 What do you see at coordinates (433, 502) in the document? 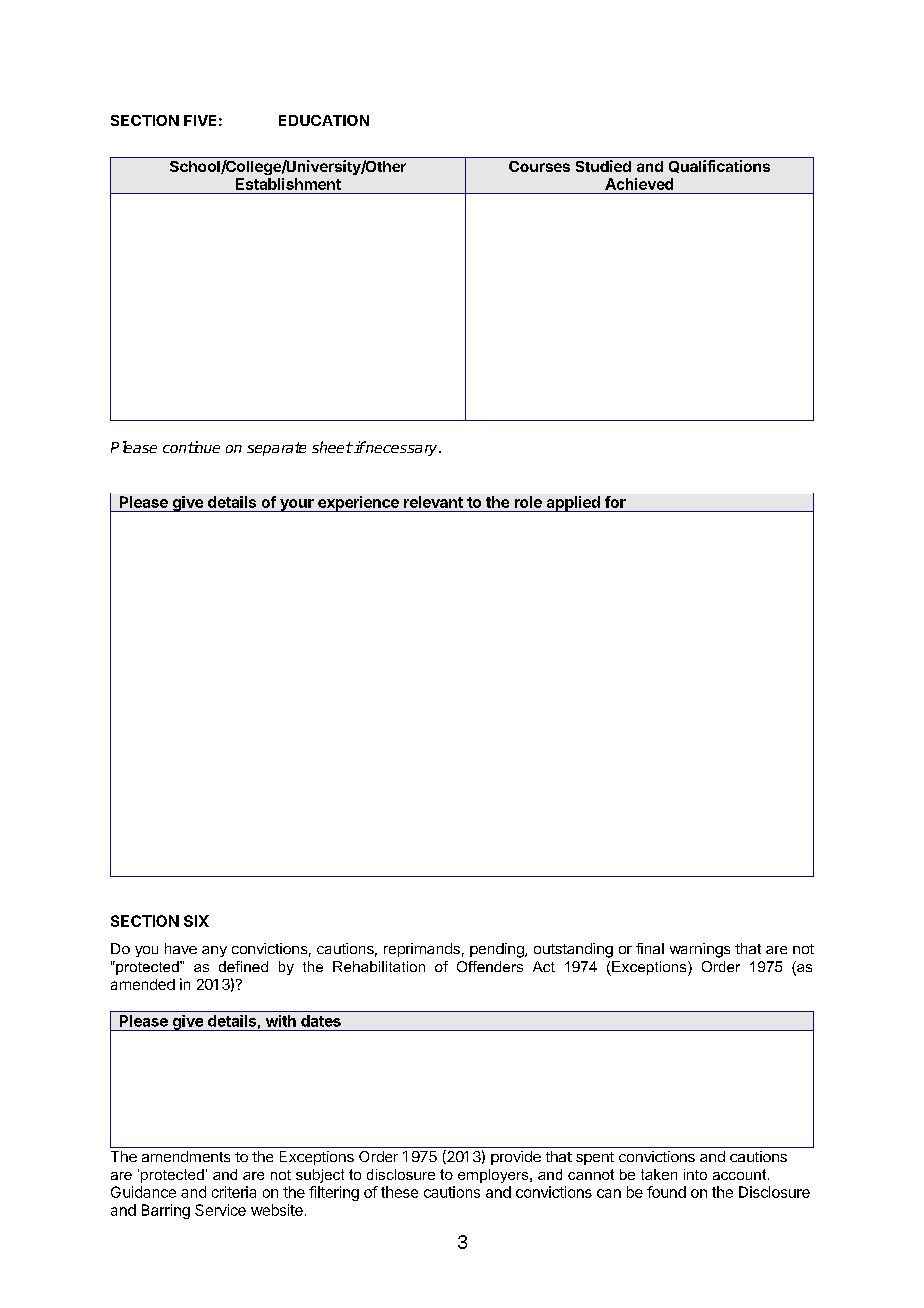
I see `relevant` at bounding box center [433, 502].
